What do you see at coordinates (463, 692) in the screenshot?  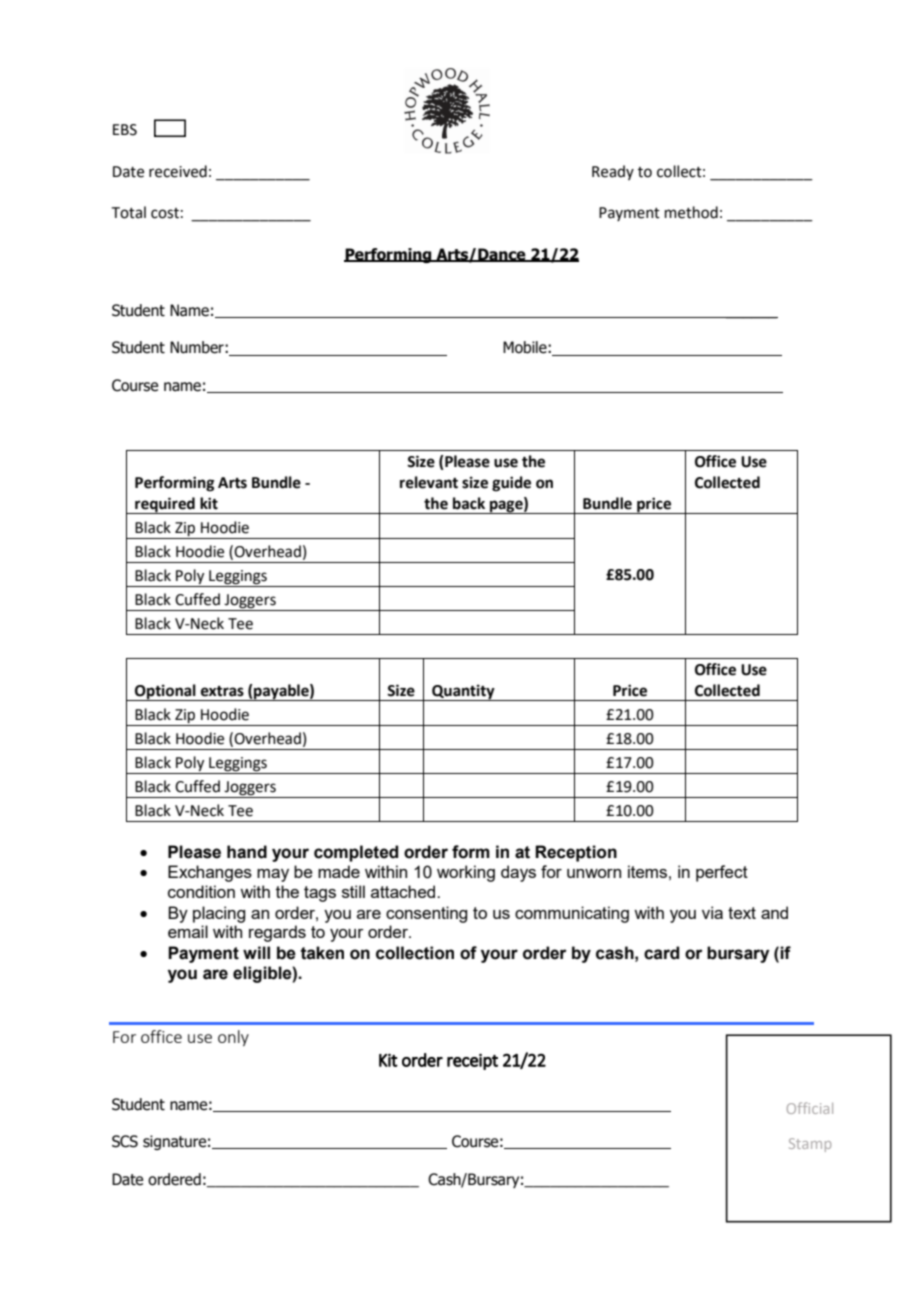 I see `Quantity` at bounding box center [463, 692].
